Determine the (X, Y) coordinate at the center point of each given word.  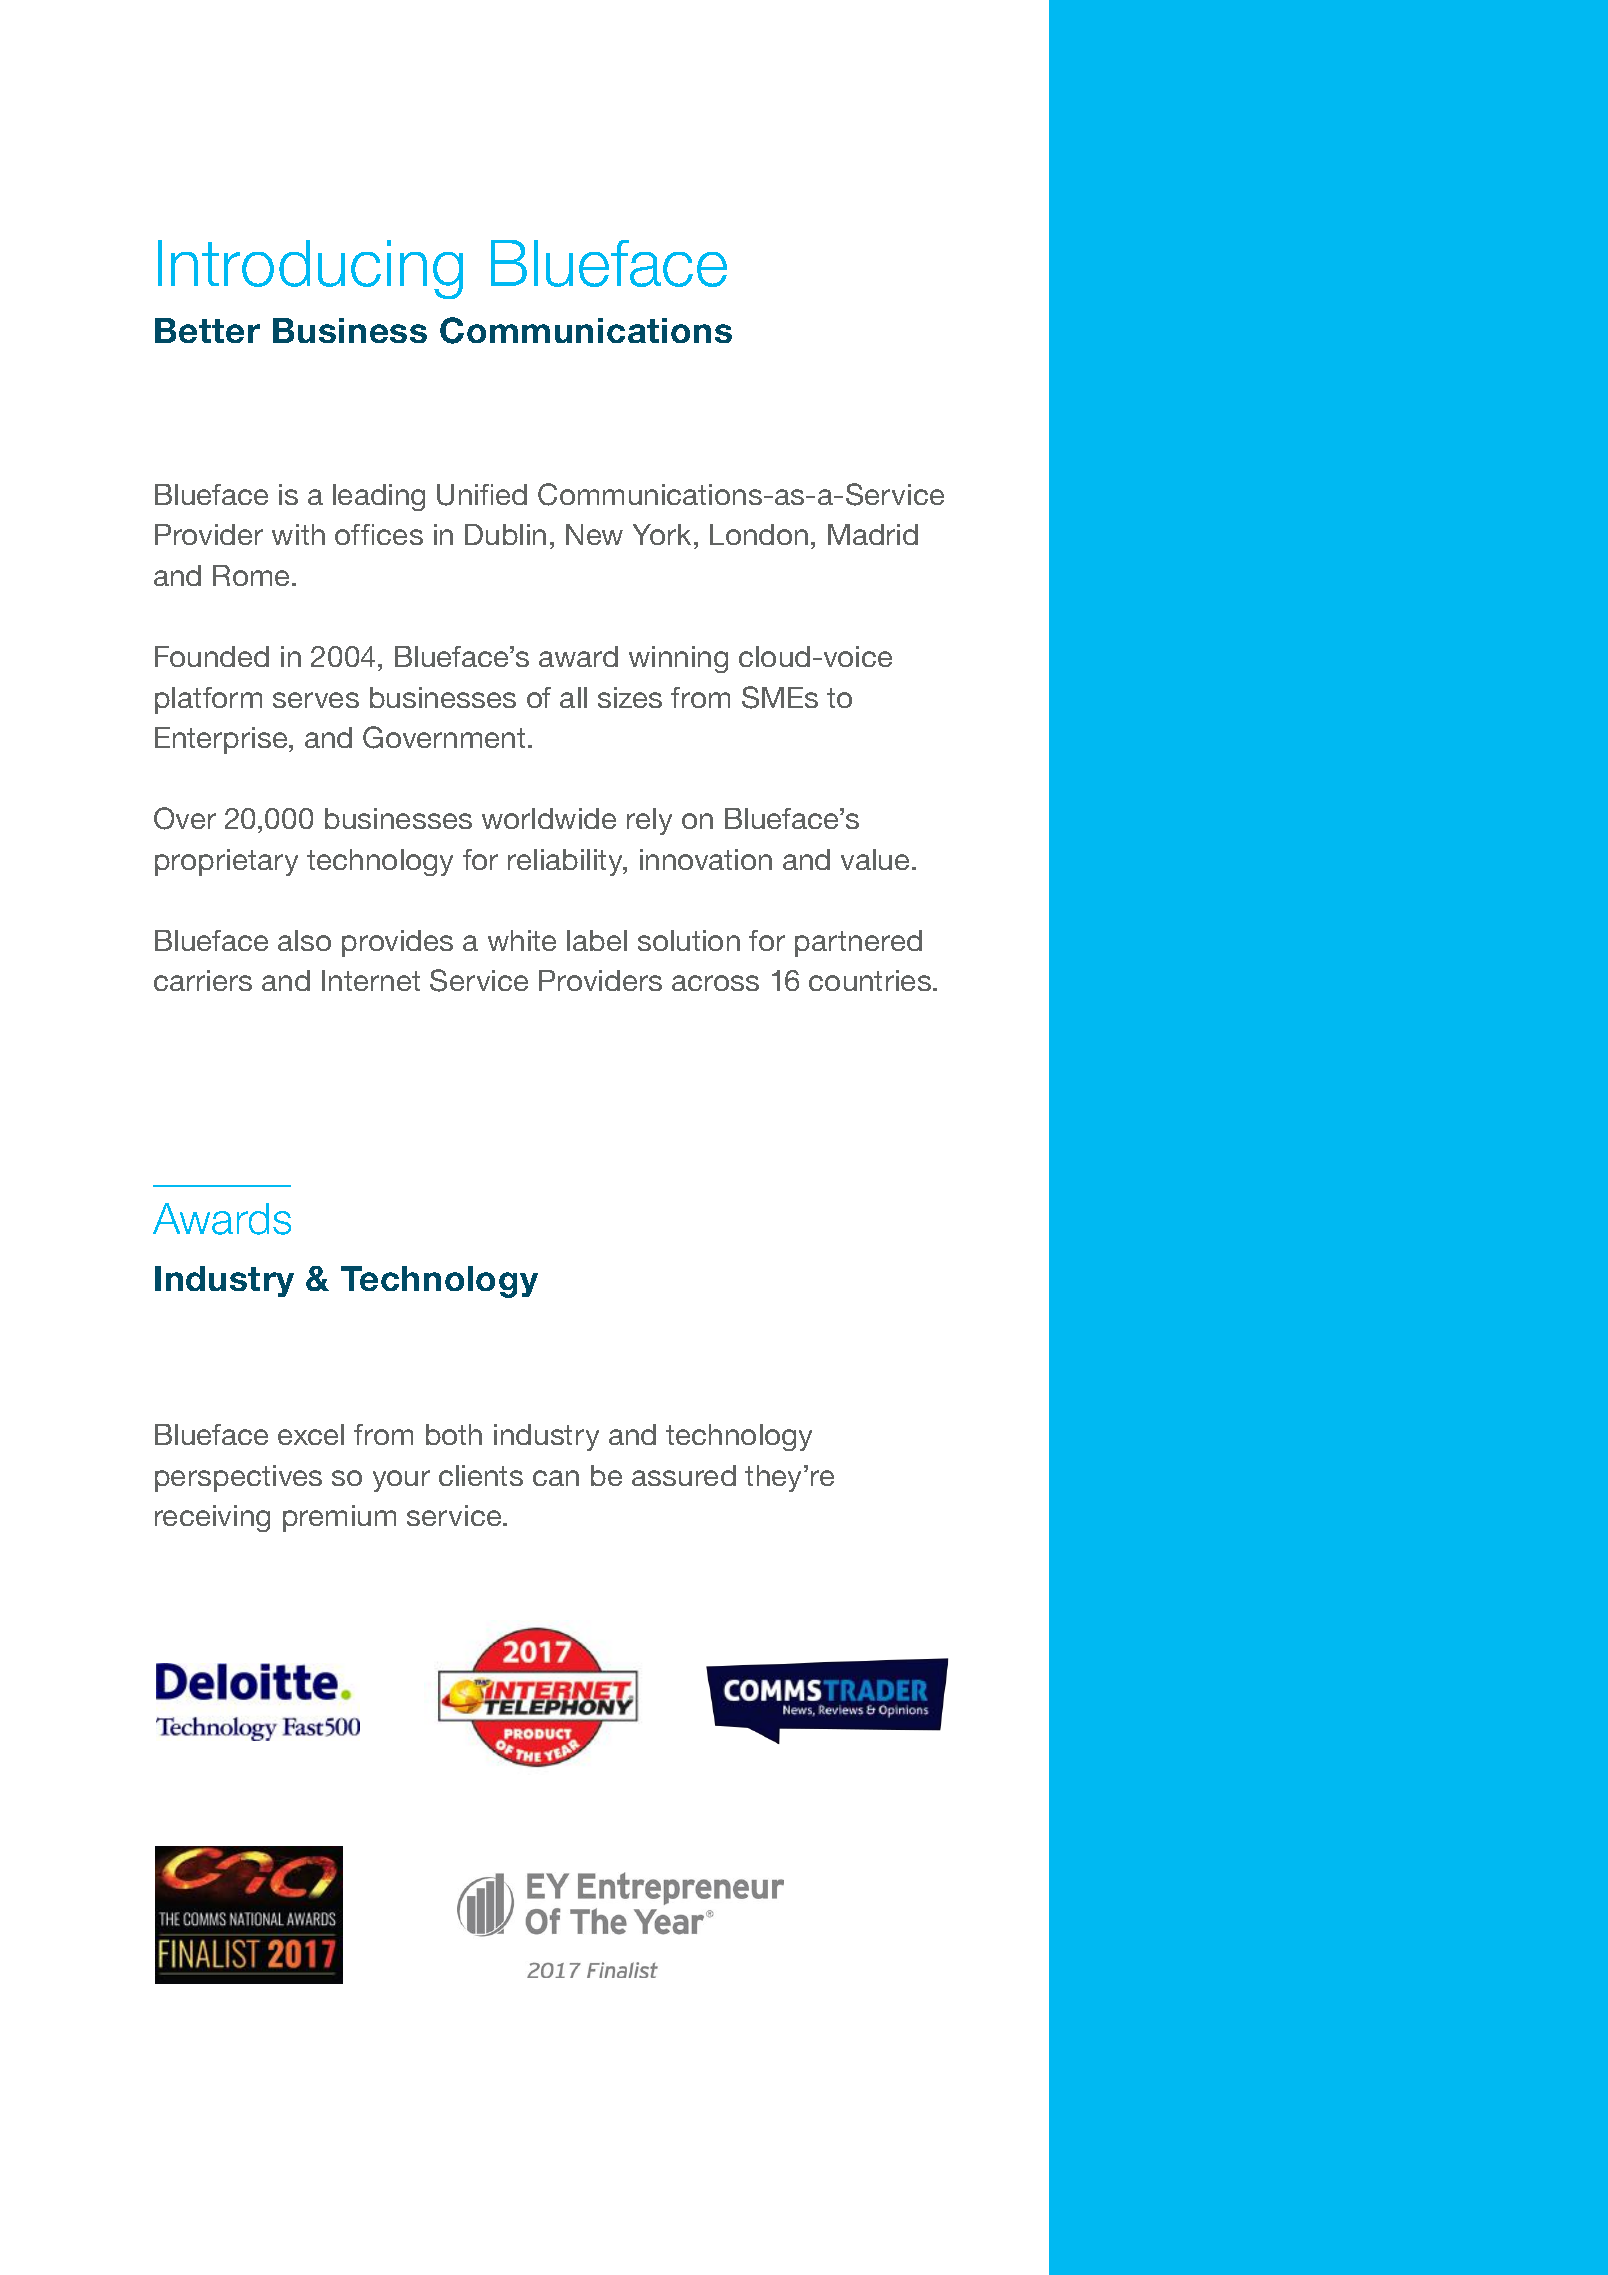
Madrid (873, 534)
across (715, 983)
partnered (858, 943)
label (597, 940)
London (759, 534)
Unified (482, 495)
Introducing (310, 269)
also (304, 940)
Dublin (505, 534)
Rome (251, 575)
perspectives (238, 1478)
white (522, 940)
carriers (203, 980)
